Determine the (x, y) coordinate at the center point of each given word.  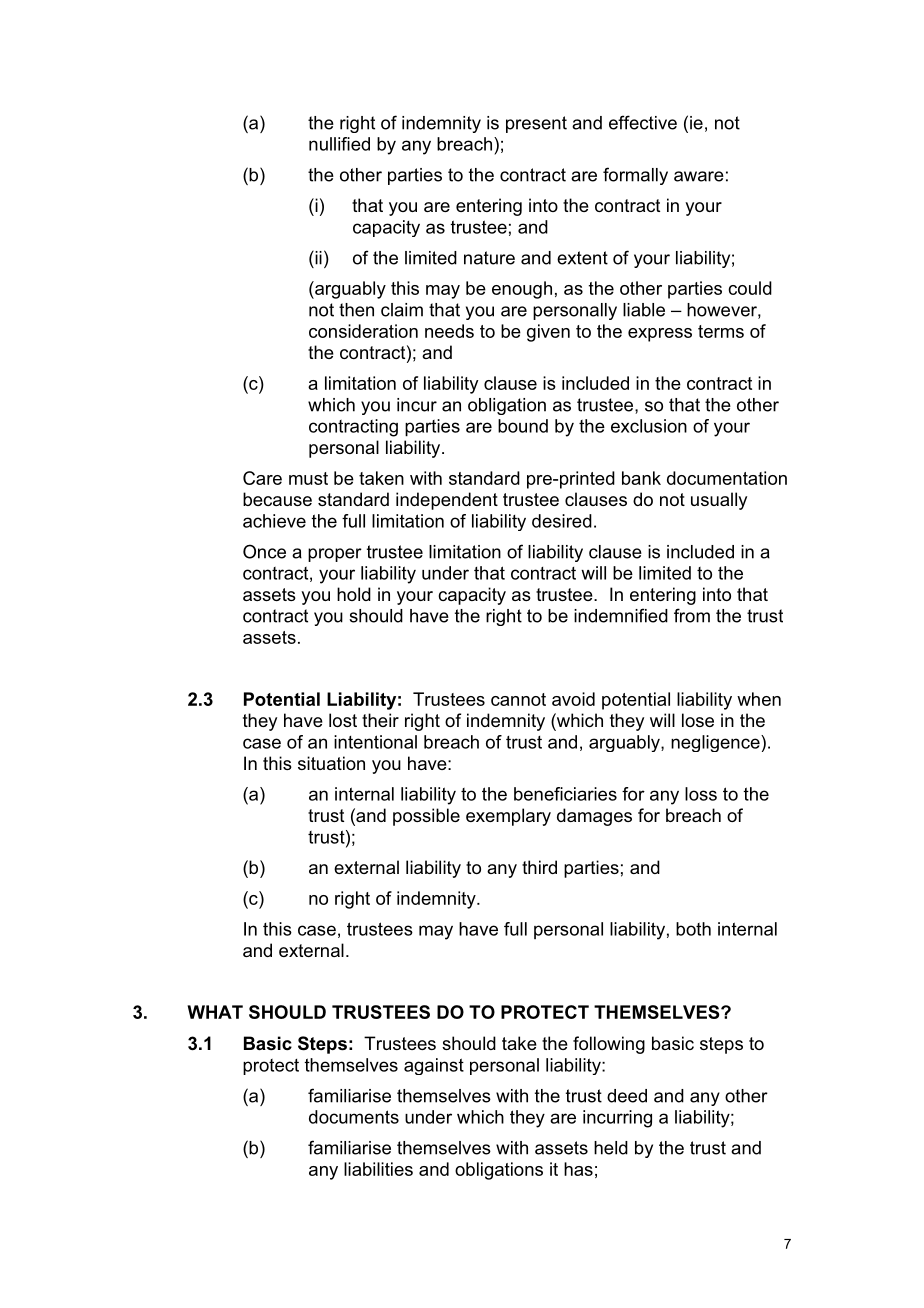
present (536, 124)
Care (262, 478)
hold (354, 594)
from (692, 615)
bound (523, 426)
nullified (339, 144)
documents (354, 1117)
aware (699, 176)
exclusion (649, 426)
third (539, 867)
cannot (518, 699)
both (693, 929)
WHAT (215, 1012)
